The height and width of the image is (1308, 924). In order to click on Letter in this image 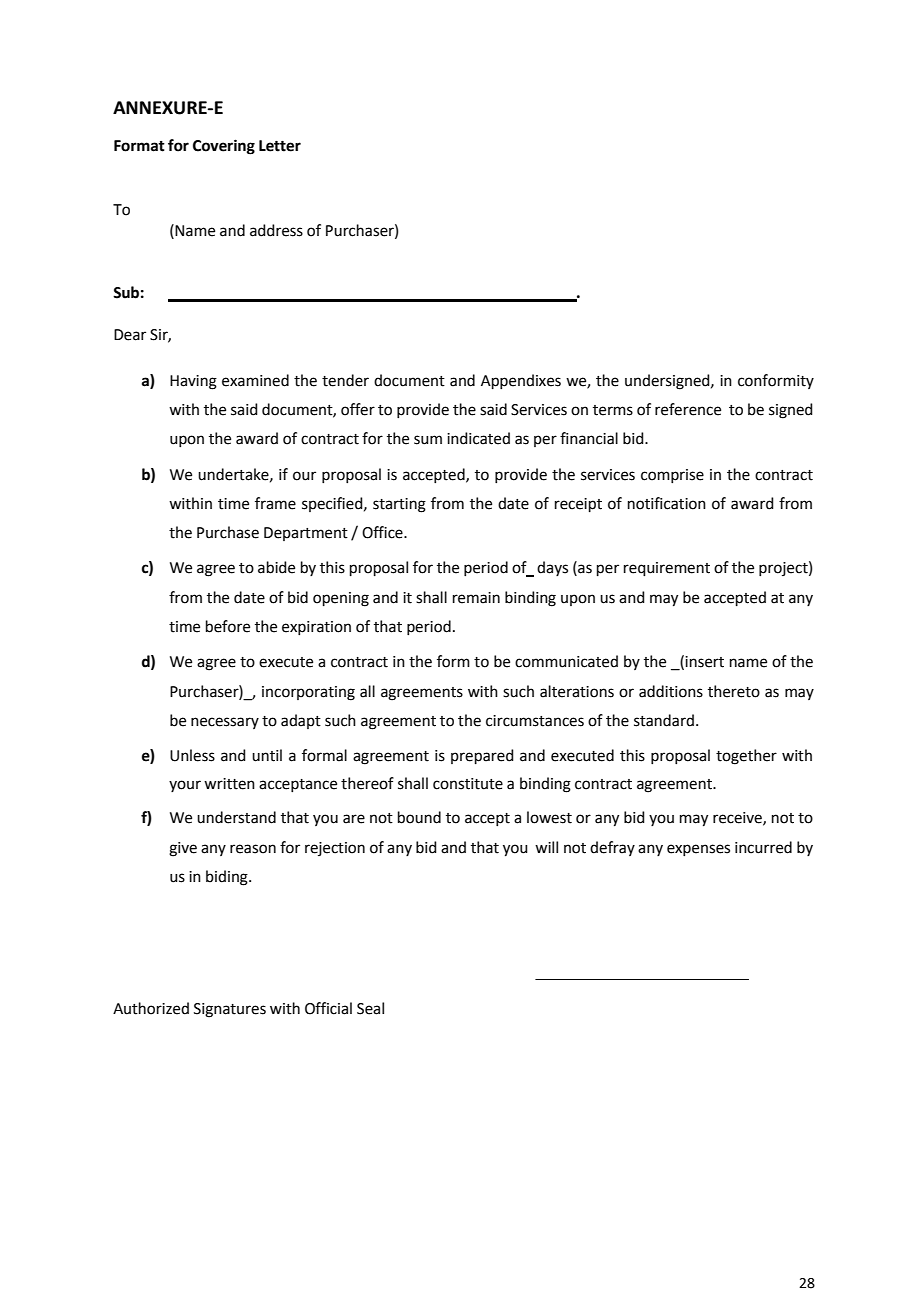, I will do `click(280, 146)`.
